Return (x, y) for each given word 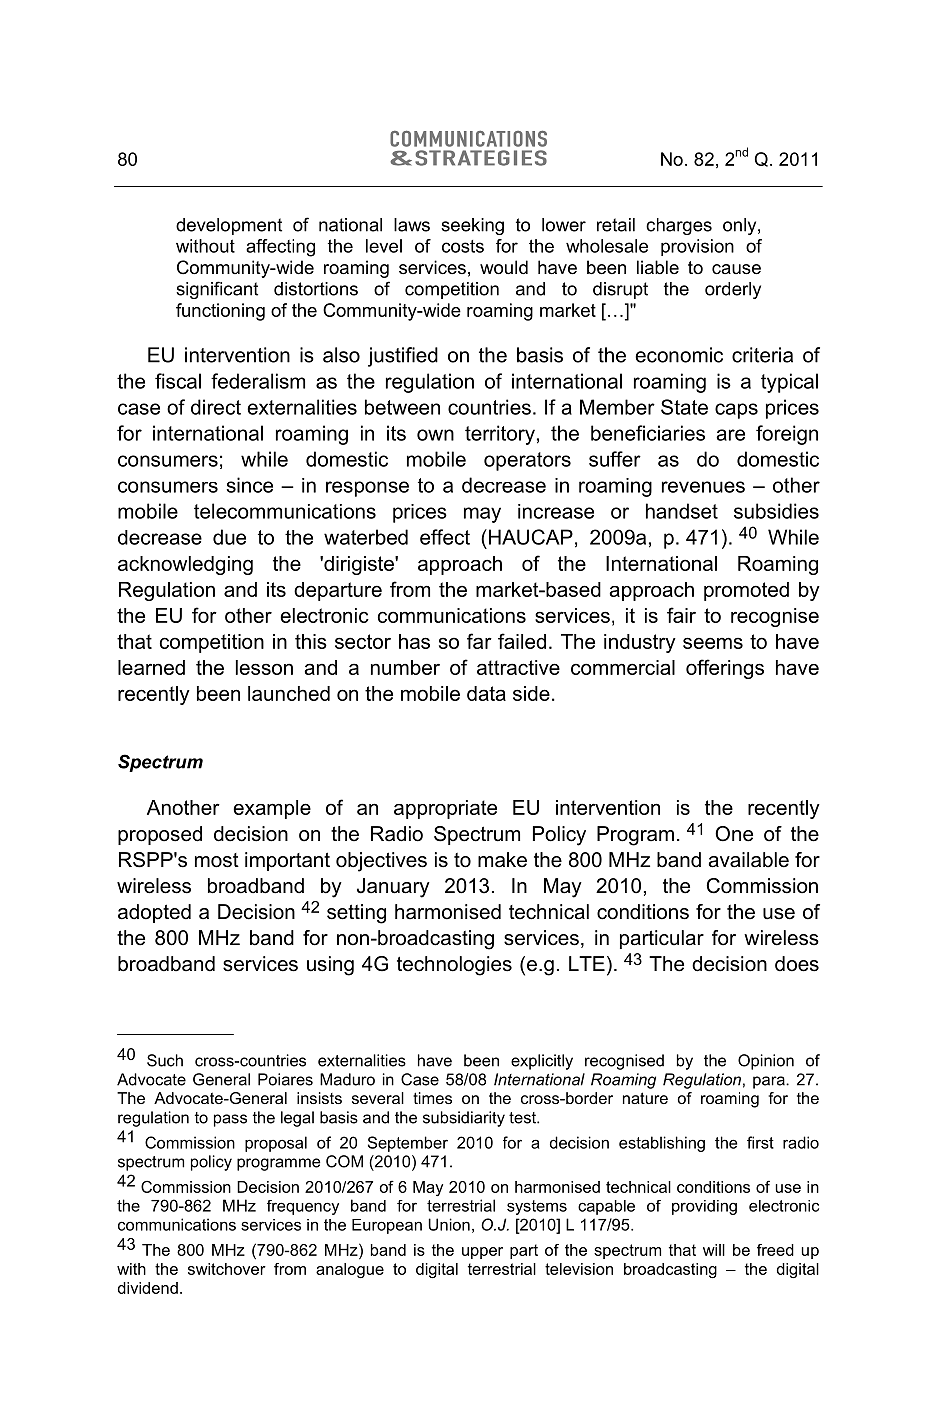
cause (736, 269)
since (250, 485)
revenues (703, 487)
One (734, 834)
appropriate (445, 809)
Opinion (766, 1062)
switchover (227, 1269)
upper (482, 1253)
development (229, 226)
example (272, 809)
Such (165, 1060)
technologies (454, 966)
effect (445, 537)
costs (463, 246)
